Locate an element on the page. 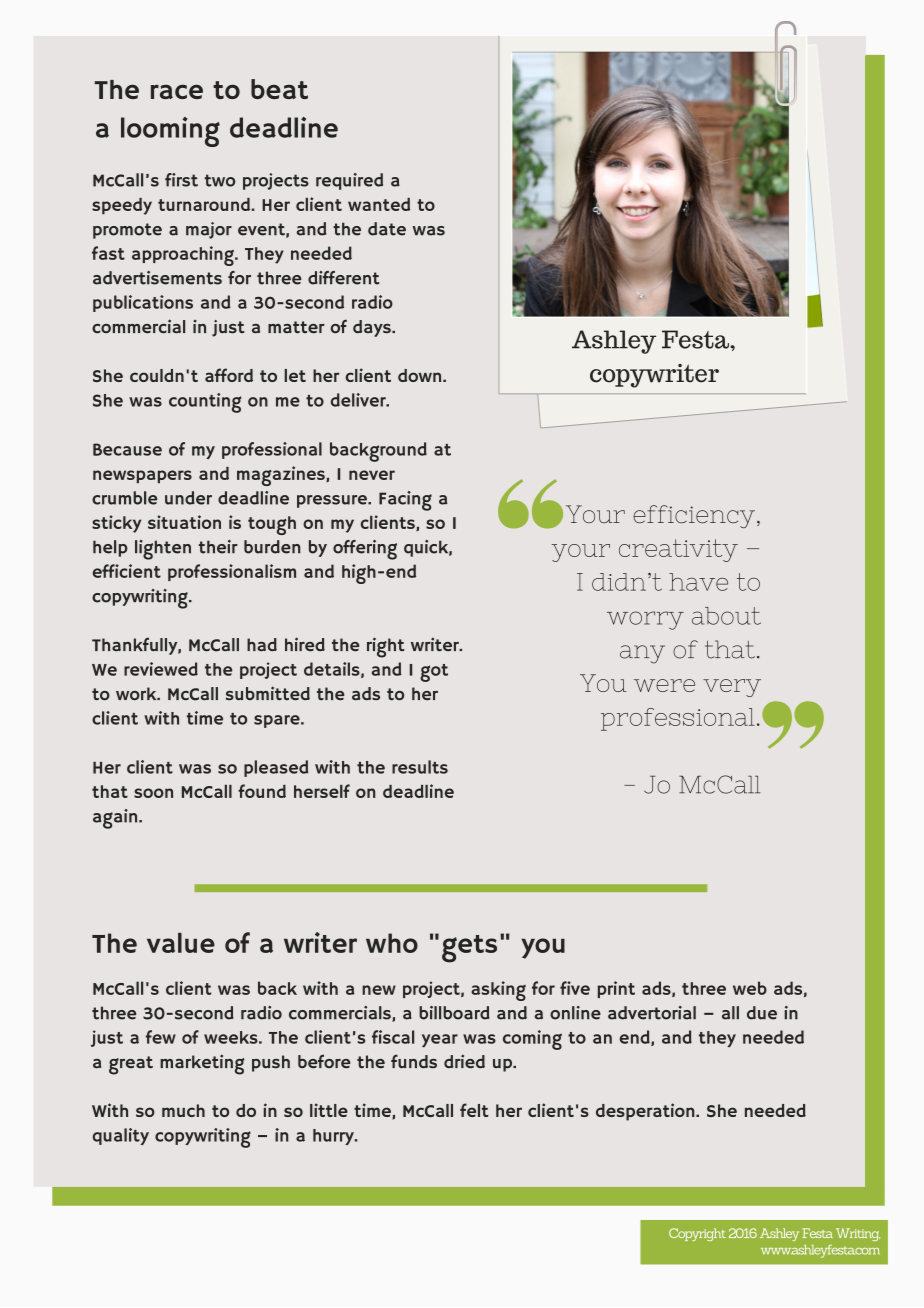 This page has width=924, height=1308. efficiency is located at coordinates (695, 516).
